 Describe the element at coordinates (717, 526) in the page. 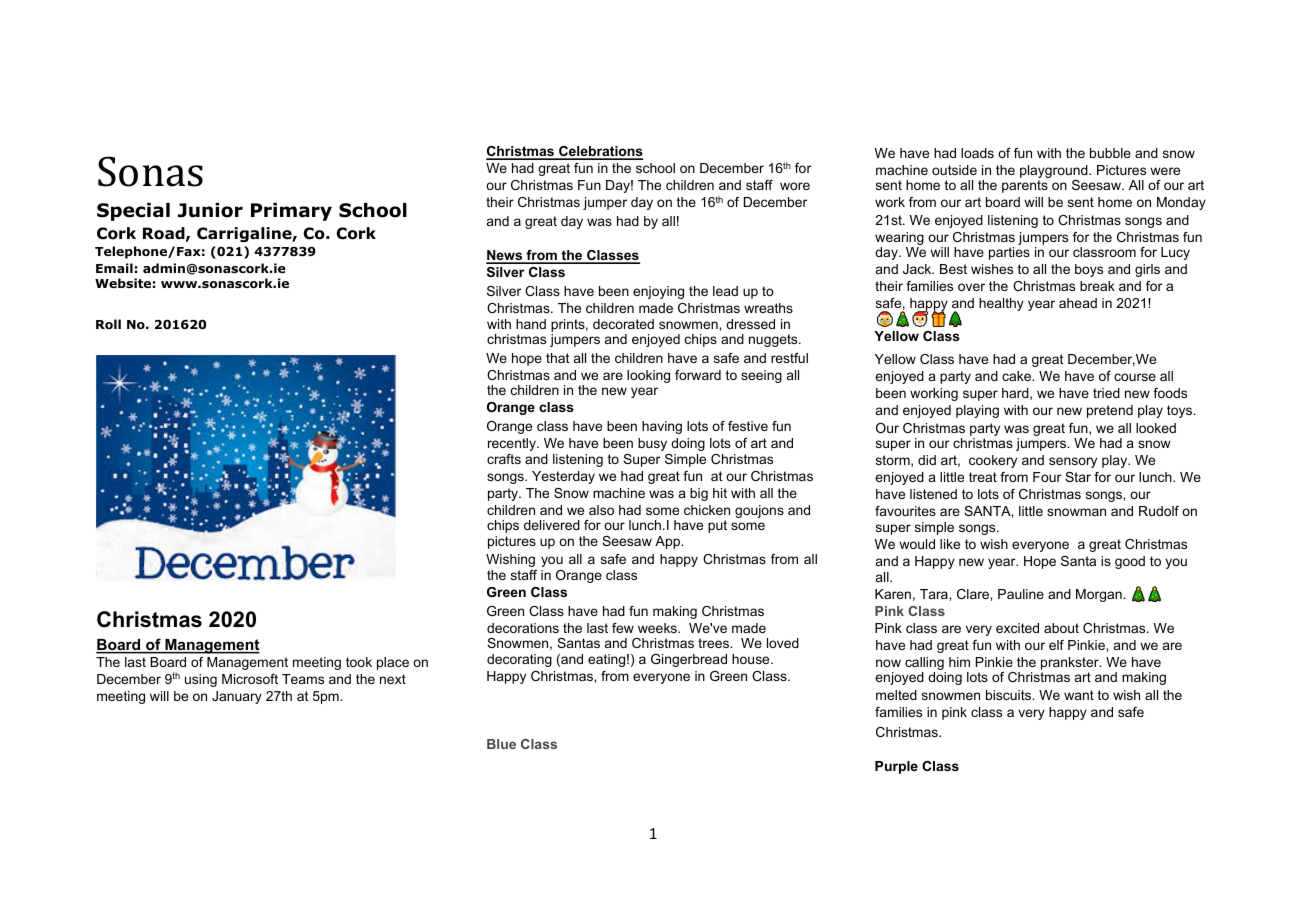

I see `put` at that location.
